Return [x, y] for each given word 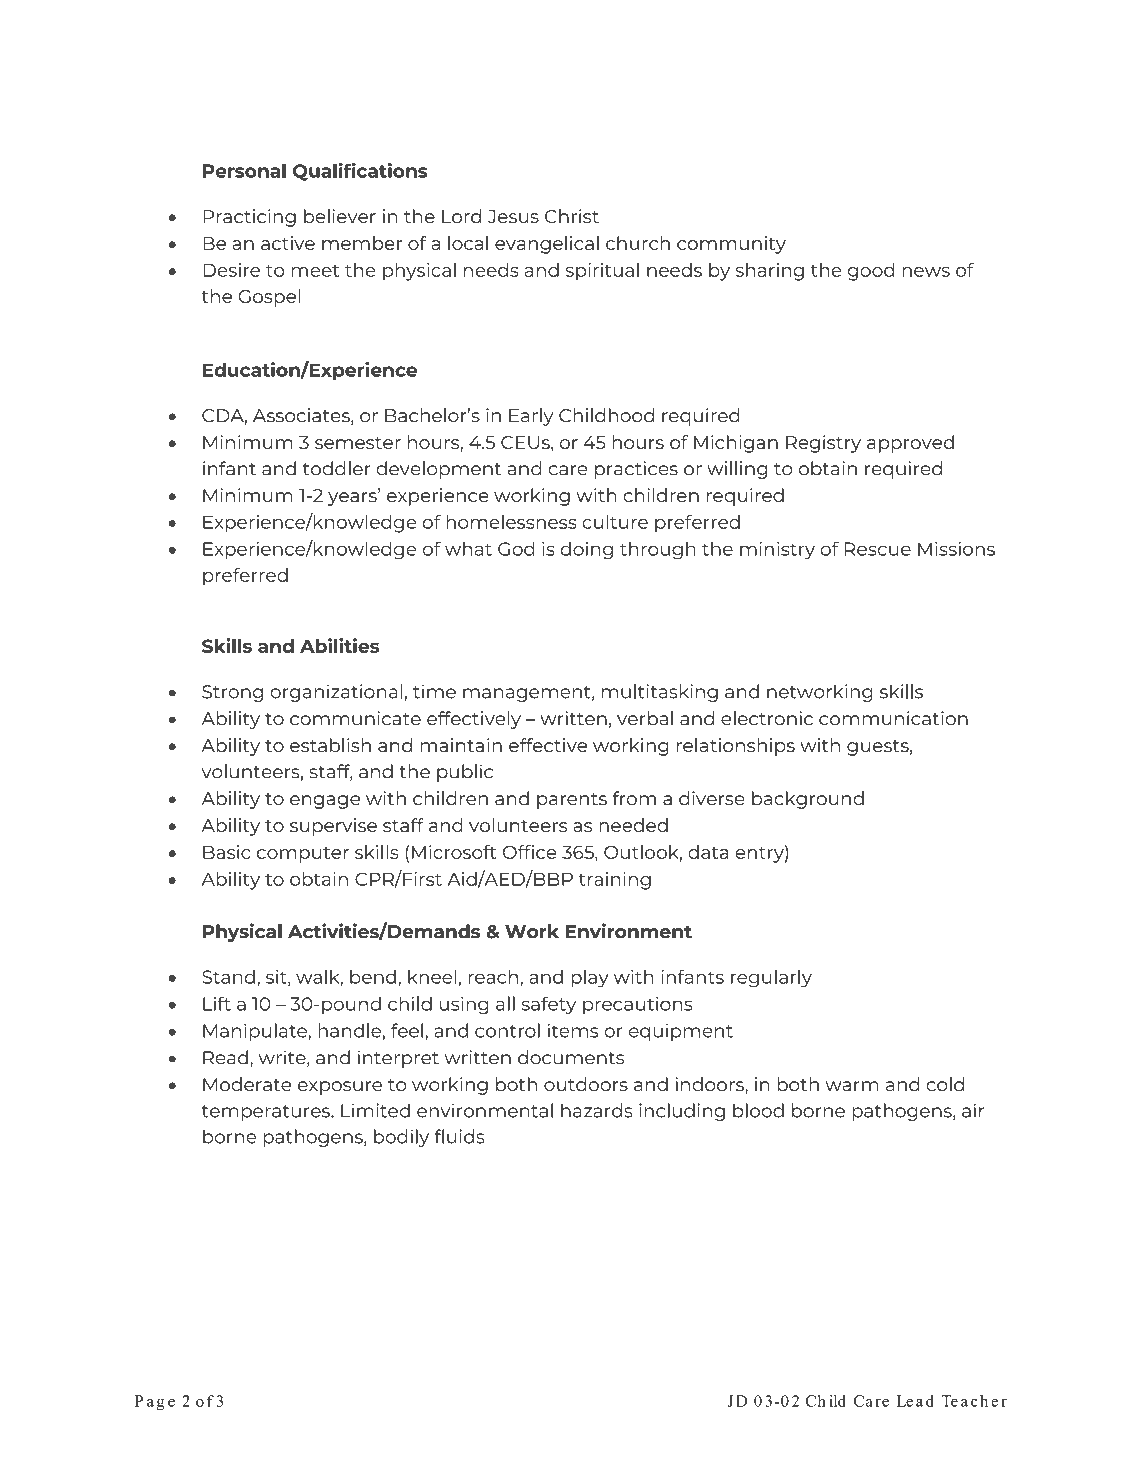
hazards [597, 1110]
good [871, 272]
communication [893, 718]
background [808, 800]
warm [852, 1086]
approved [910, 444]
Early [531, 417]
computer [303, 855]
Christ [572, 216]
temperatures [267, 1113]
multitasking [660, 693]
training [615, 881]
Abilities [339, 645]
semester [358, 443]
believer [340, 216]
